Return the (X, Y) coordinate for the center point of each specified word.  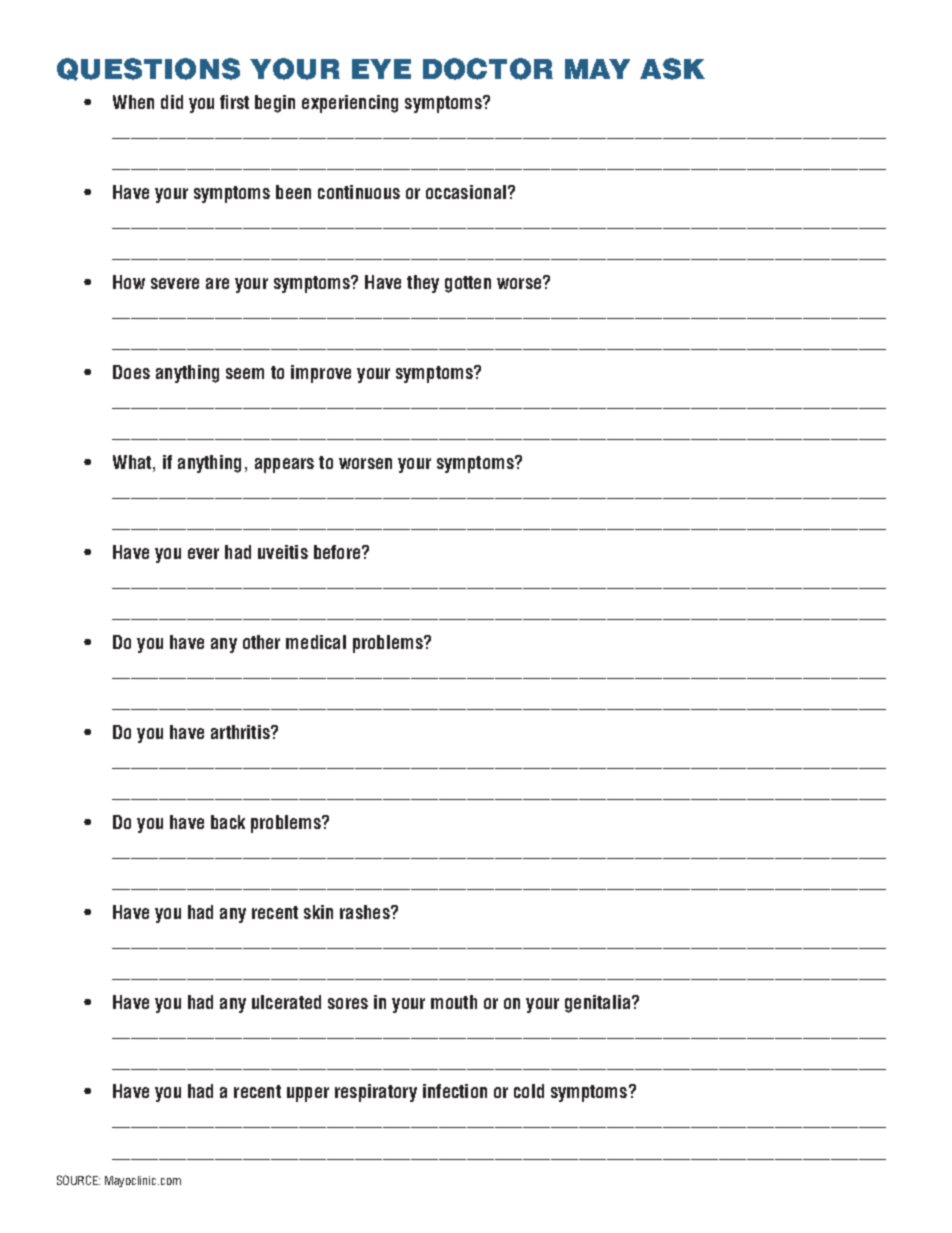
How (129, 282)
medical (316, 642)
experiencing (350, 104)
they (423, 284)
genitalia (599, 1004)
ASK (672, 69)
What (132, 462)
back (228, 822)
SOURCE (78, 1180)
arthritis (241, 732)
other (261, 642)
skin (318, 912)
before (338, 552)
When (133, 102)
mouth (454, 1002)
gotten (468, 284)
